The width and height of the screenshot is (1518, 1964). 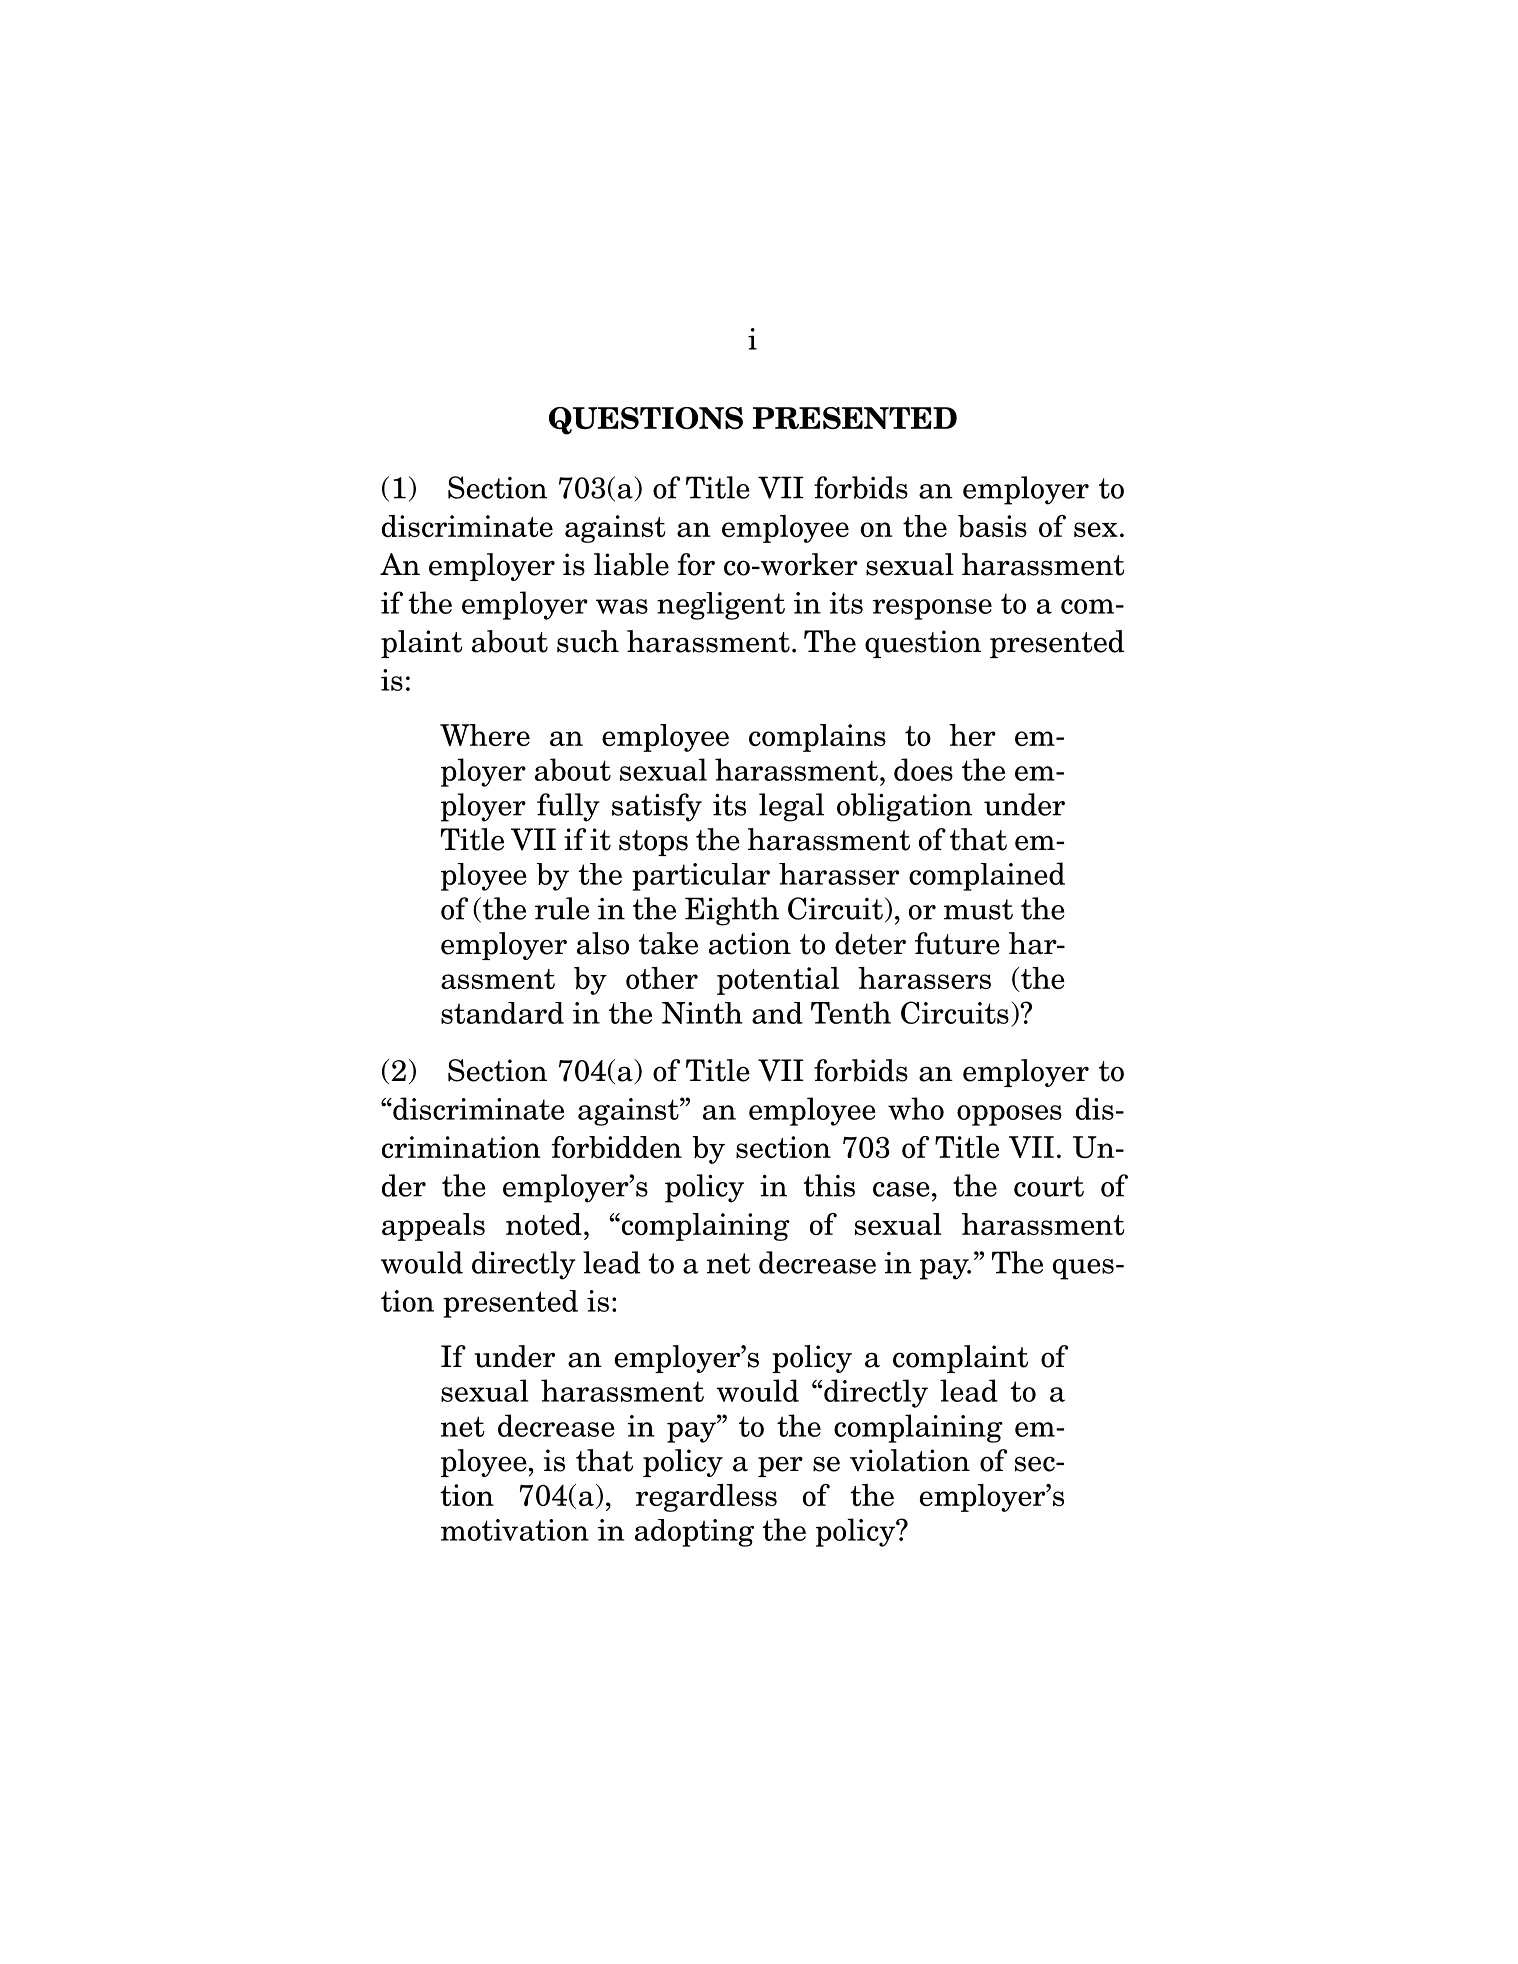 I want to click on noted, so click(x=544, y=1224).
